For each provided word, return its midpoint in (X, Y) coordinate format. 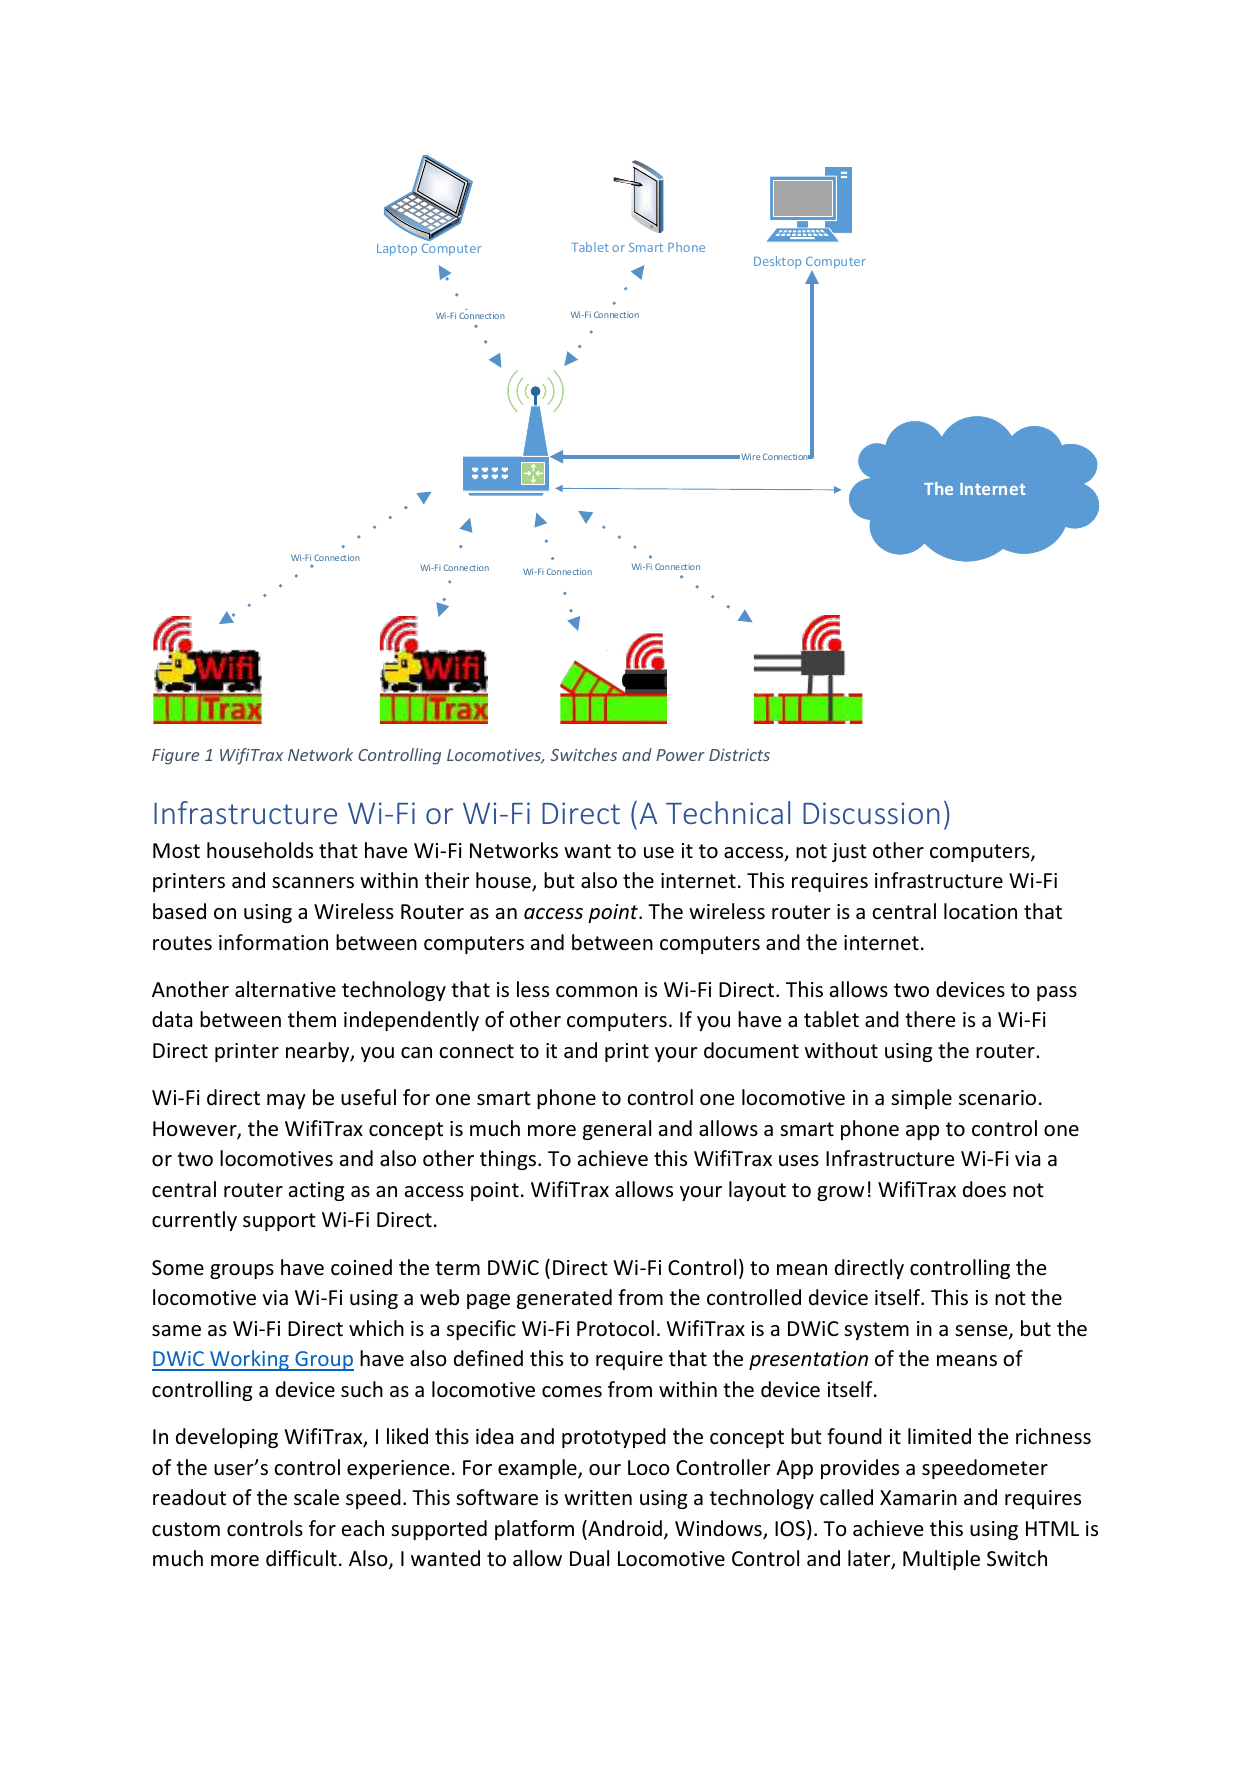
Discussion (871, 813)
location (980, 911)
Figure (175, 757)
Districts (739, 755)
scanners (313, 883)
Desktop (777, 262)
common (596, 992)
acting (316, 1191)
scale (316, 1497)
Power (680, 755)
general (617, 1130)
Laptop (397, 250)
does (984, 1189)
